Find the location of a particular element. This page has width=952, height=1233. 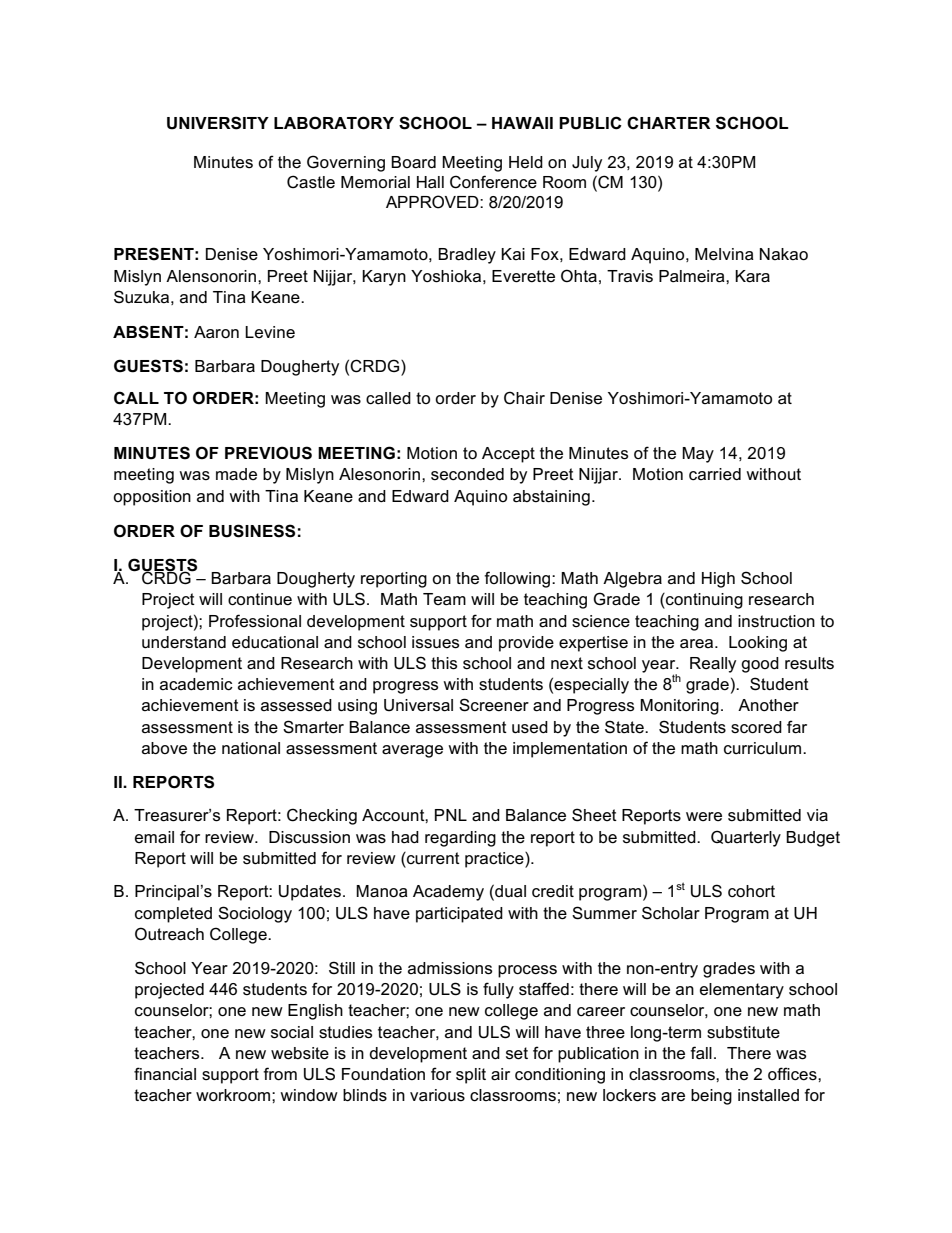

split is located at coordinates (471, 1076).
